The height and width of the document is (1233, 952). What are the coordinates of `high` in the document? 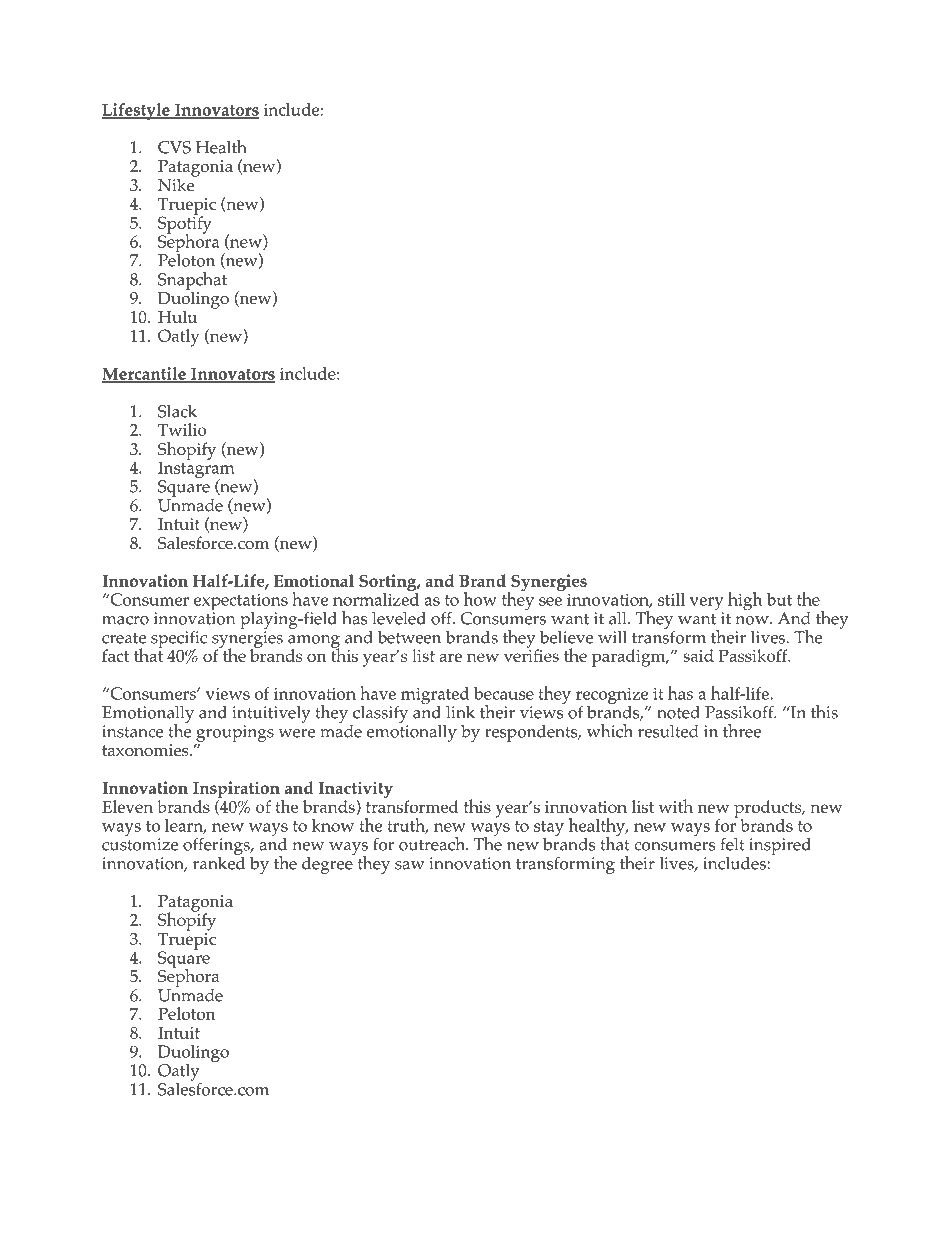 It's located at (745, 601).
